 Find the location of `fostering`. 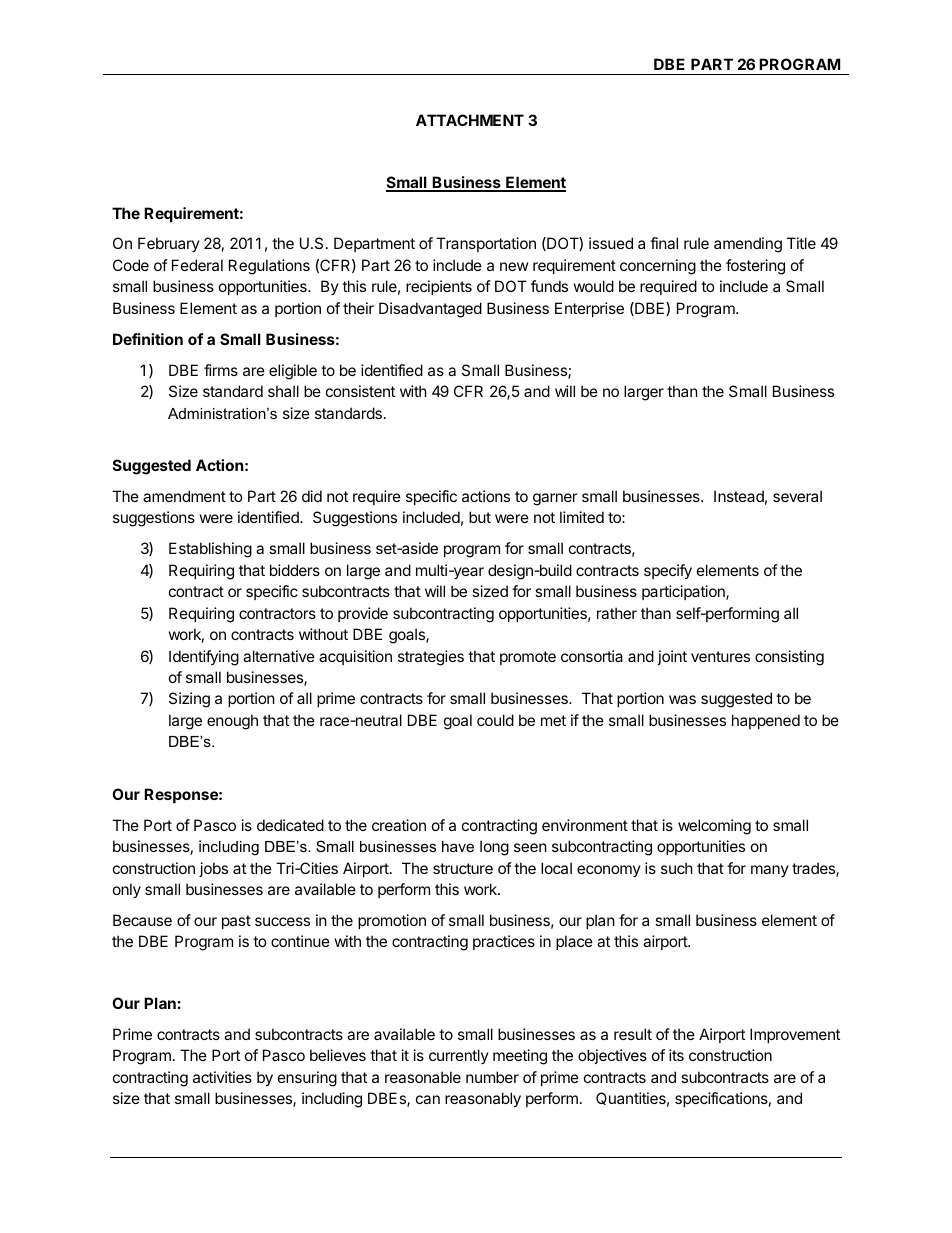

fostering is located at coordinates (755, 267).
